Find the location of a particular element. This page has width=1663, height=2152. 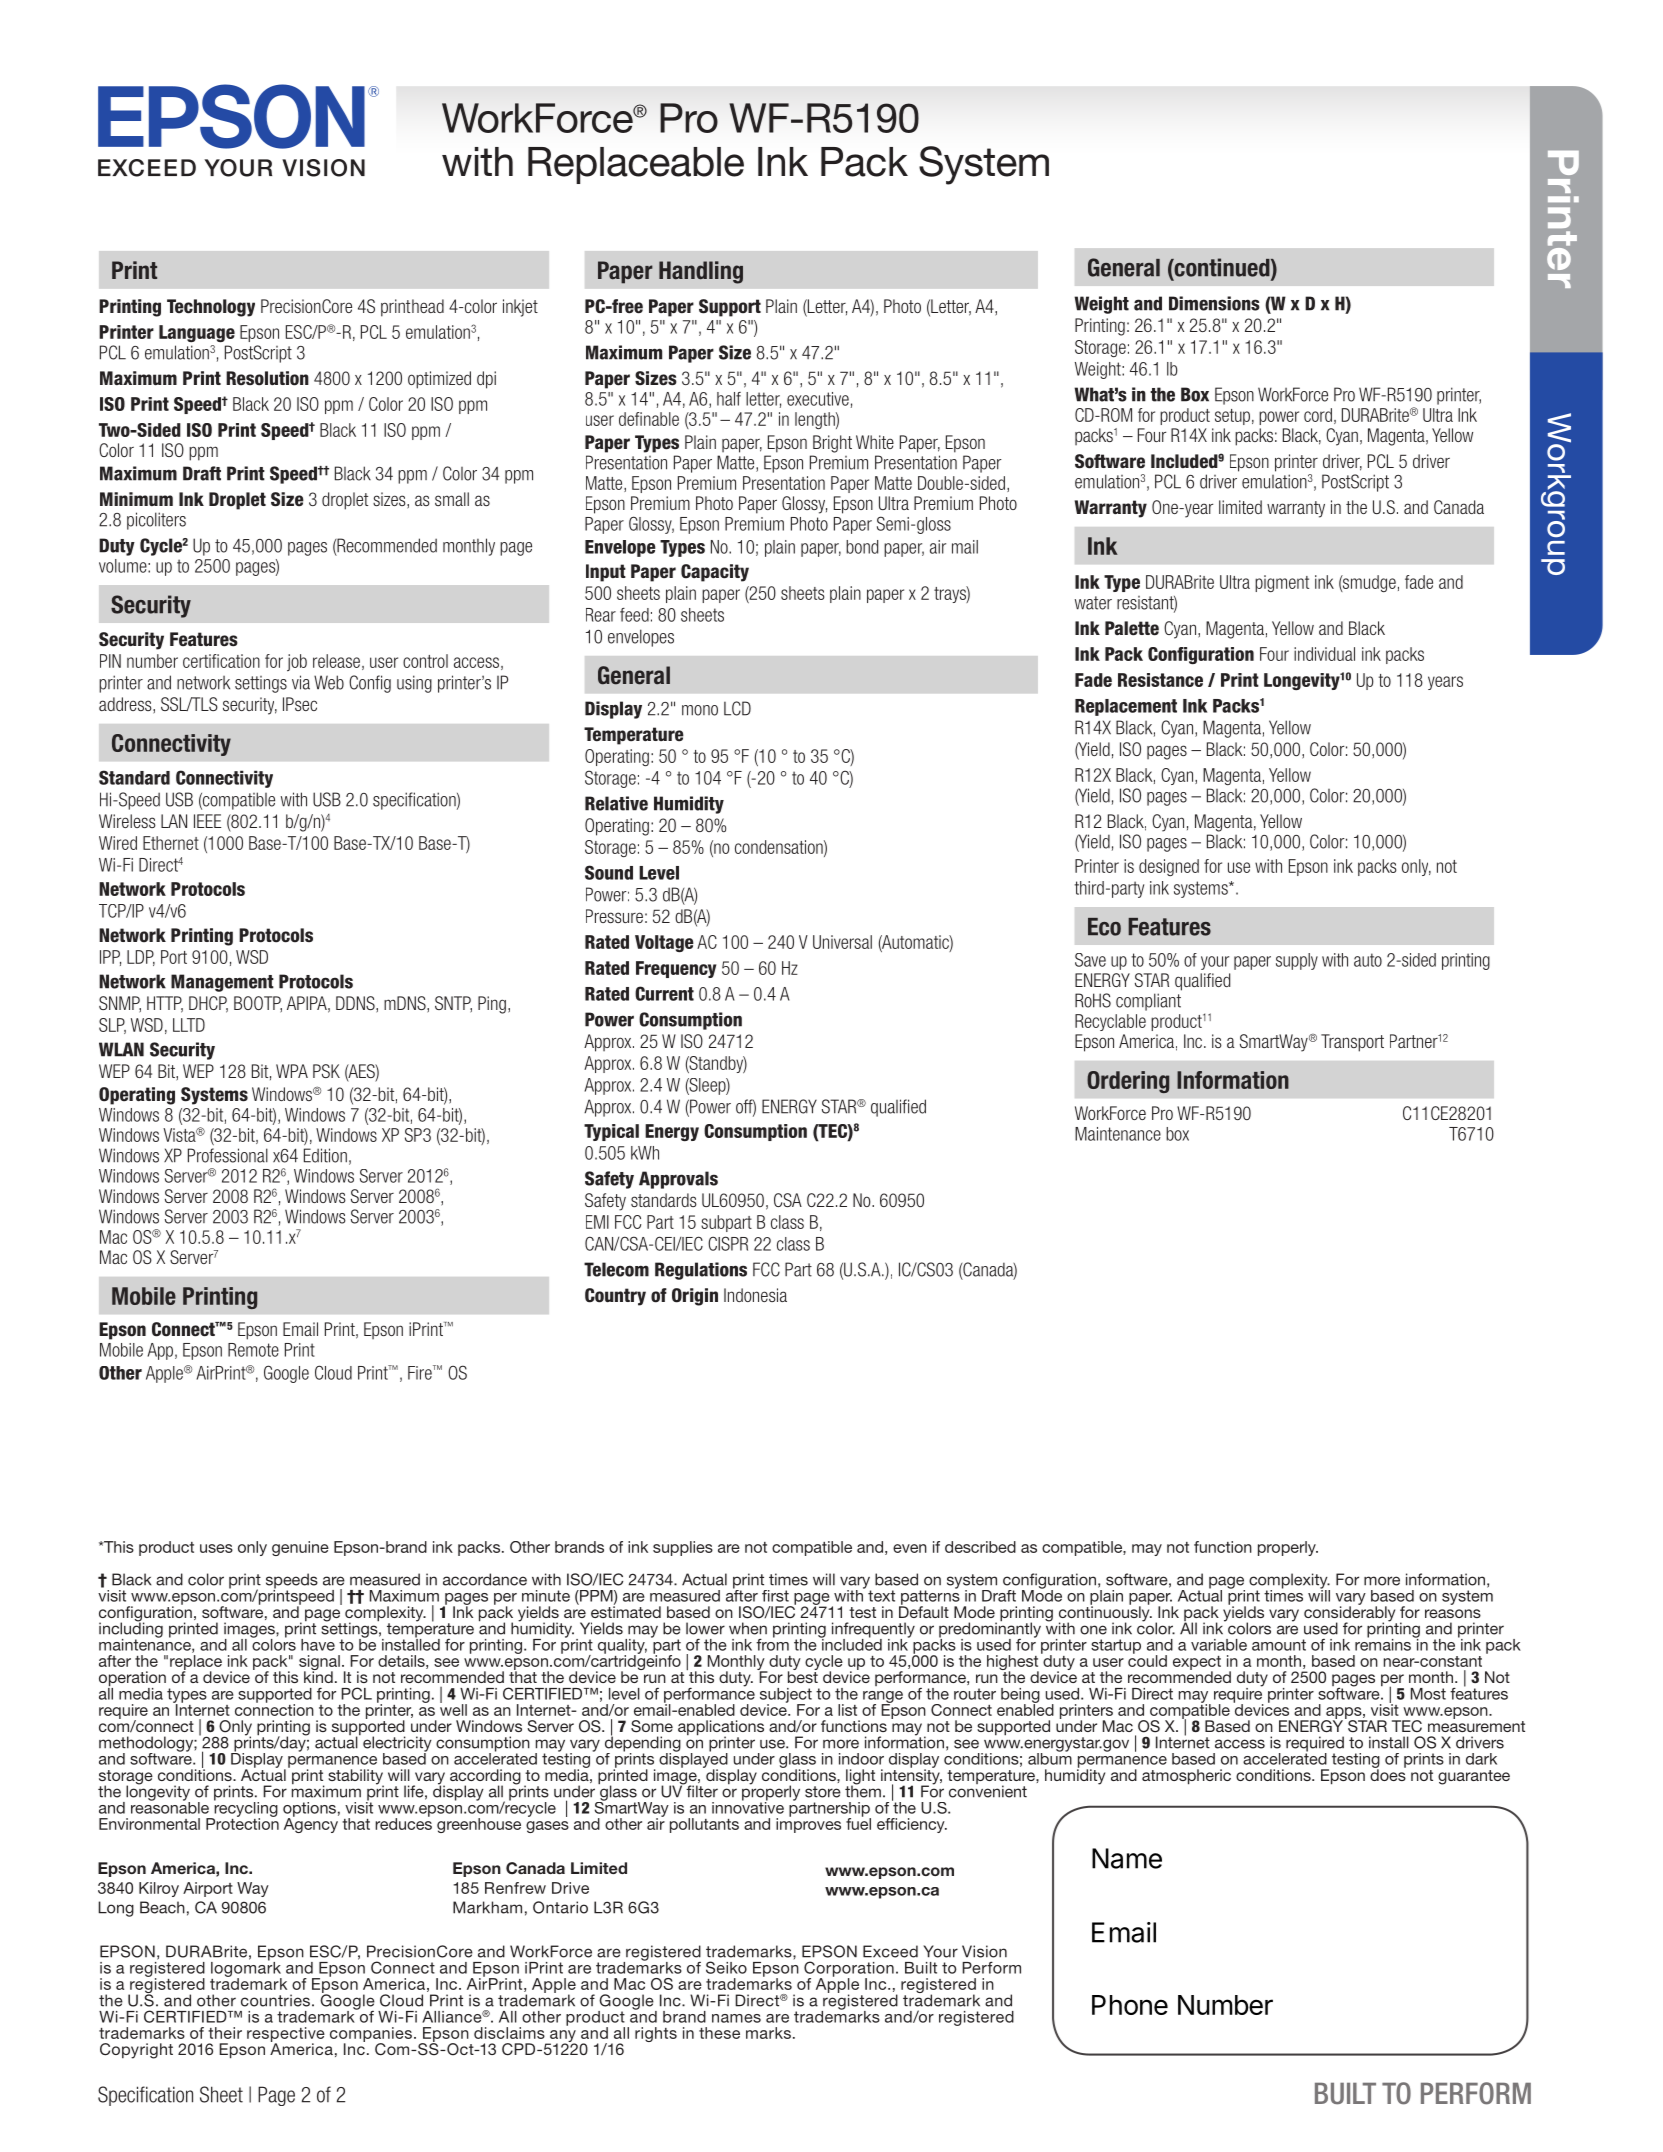

Remote is located at coordinates (253, 1350).
